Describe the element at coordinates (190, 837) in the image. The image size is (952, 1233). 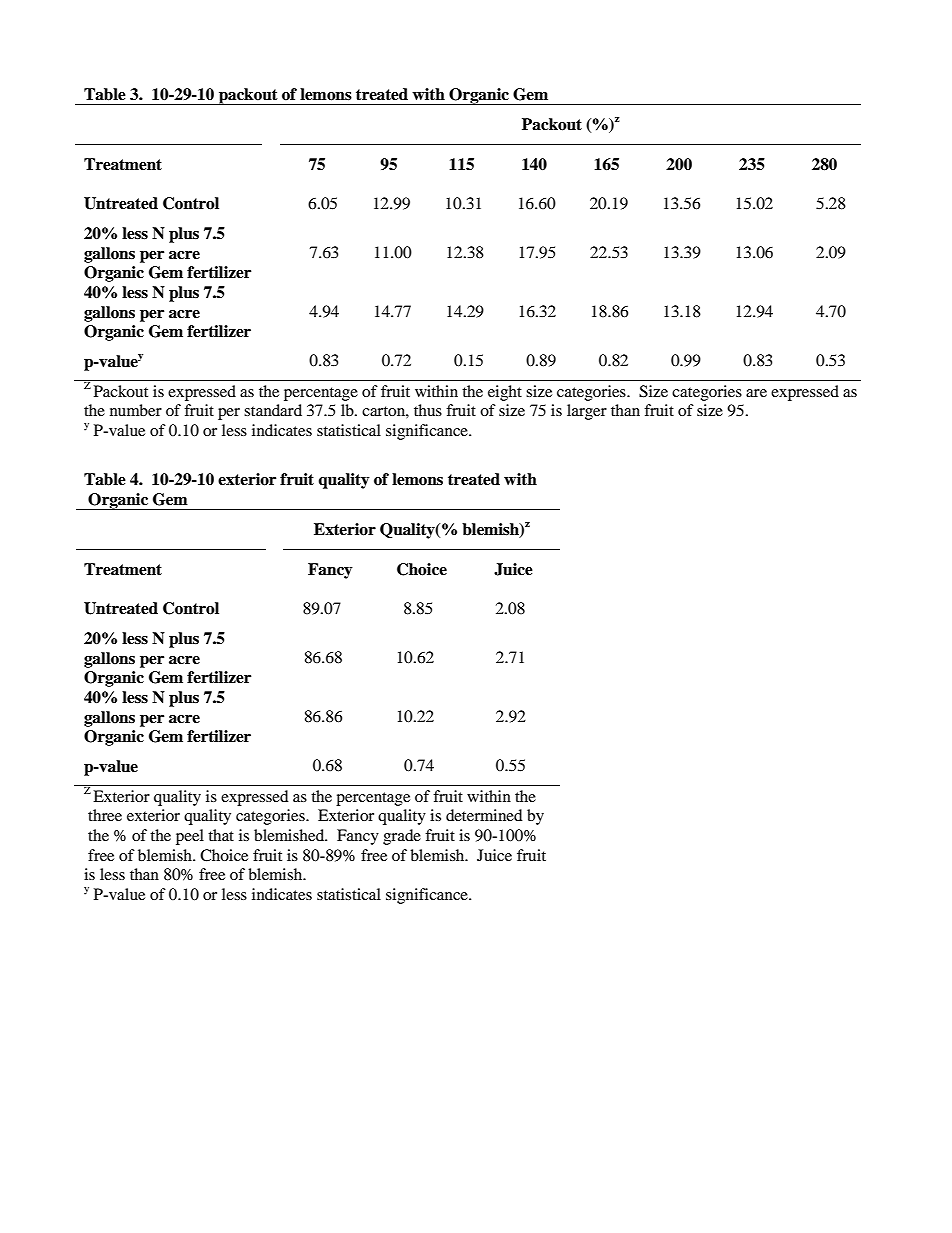
I see `peel` at that location.
